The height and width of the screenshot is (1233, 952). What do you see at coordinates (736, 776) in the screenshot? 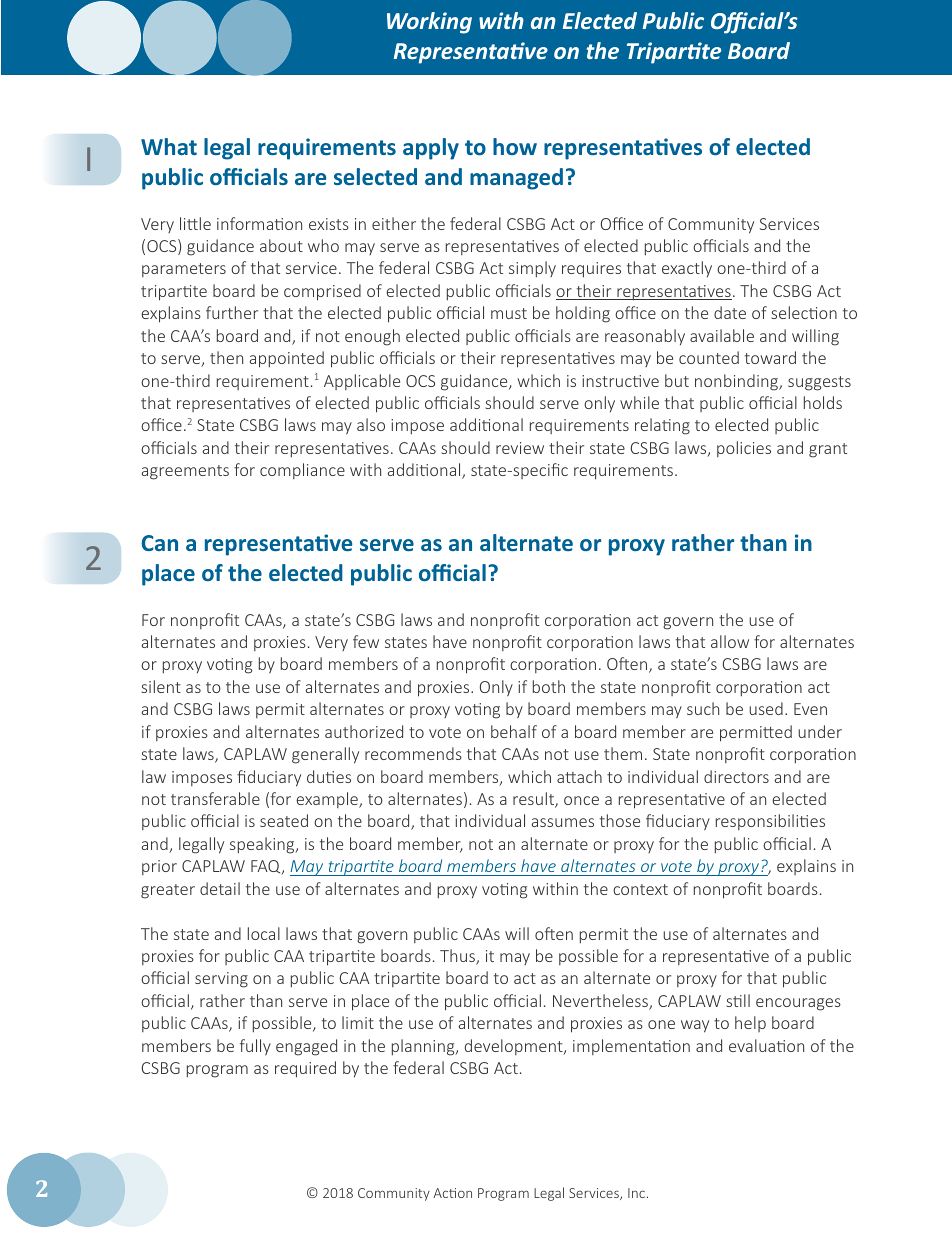
I see `directors` at bounding box center [736, 776].
